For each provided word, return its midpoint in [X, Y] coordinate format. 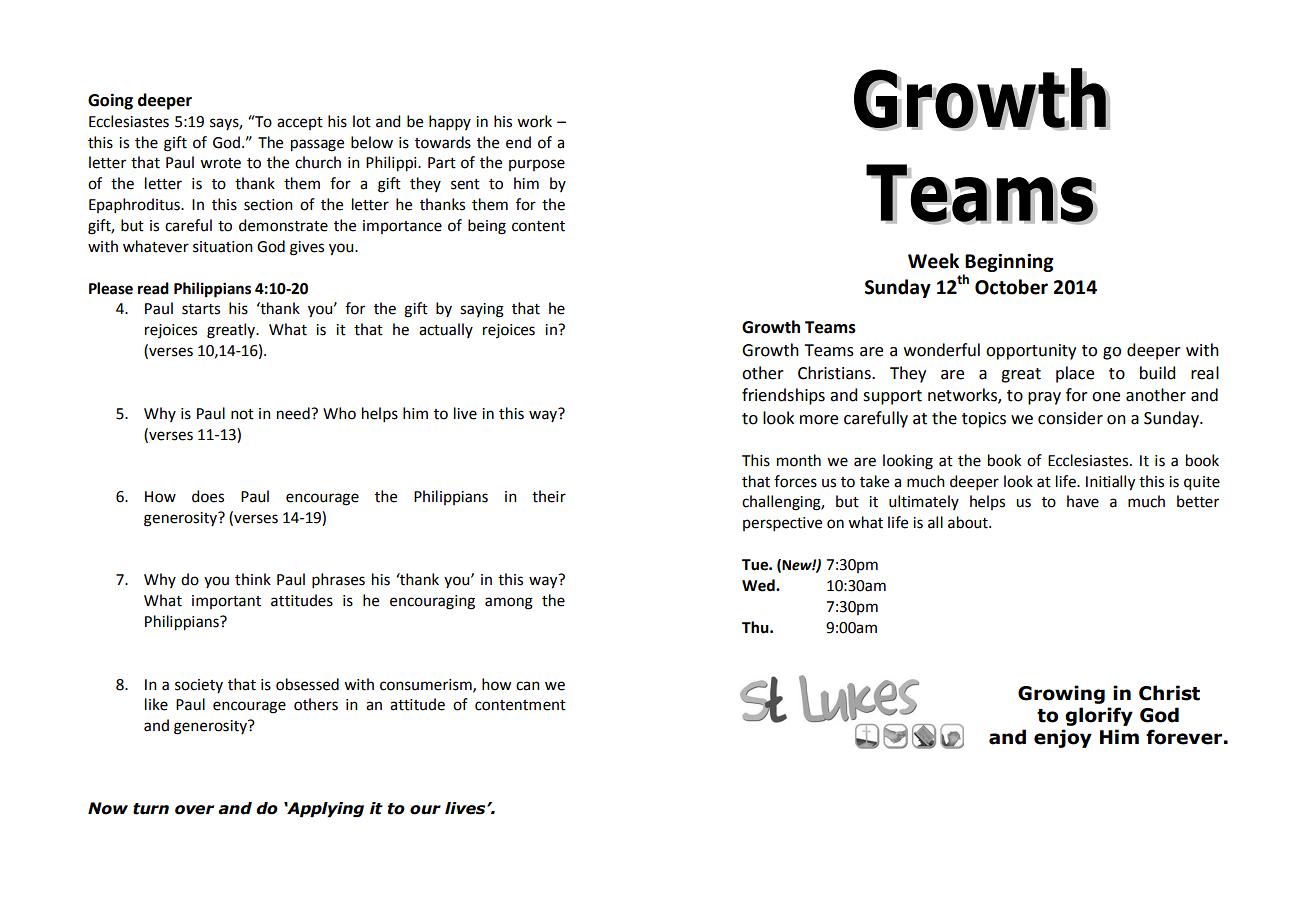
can [528, 686]
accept [300, 123]
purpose [537, 165]
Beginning [1009, 263]
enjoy [1063, 738]
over [194, 810]
